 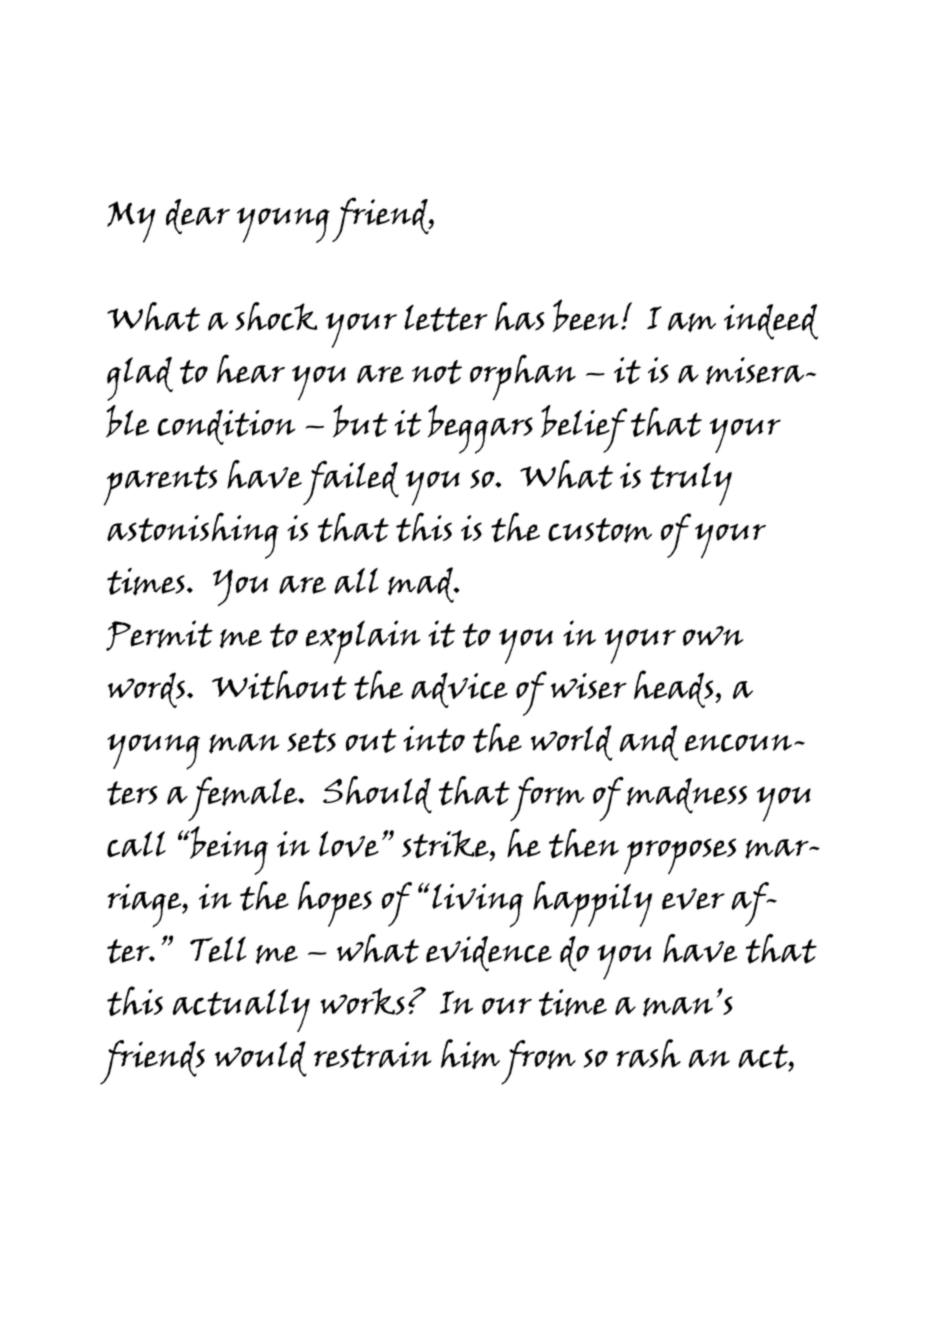 I want to click on Permit, so click(x=159, y=635).
